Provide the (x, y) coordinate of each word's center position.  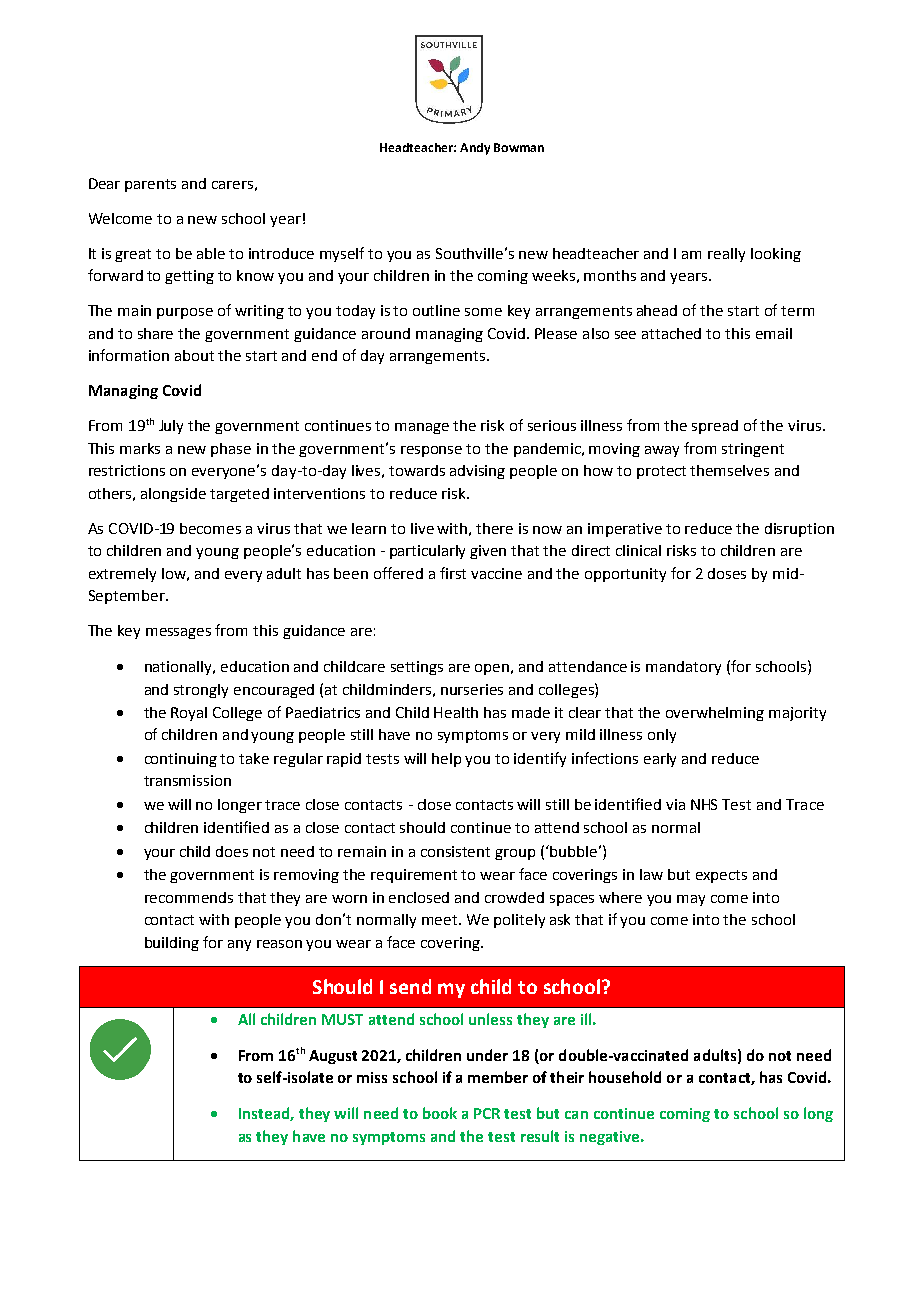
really (726, 255)
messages (178, 633)
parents (150, 185)
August (333, 1057)
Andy (475, 149)
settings (417, 668)
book (440, 1113)
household (625, 1077)
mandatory (683, 668)
